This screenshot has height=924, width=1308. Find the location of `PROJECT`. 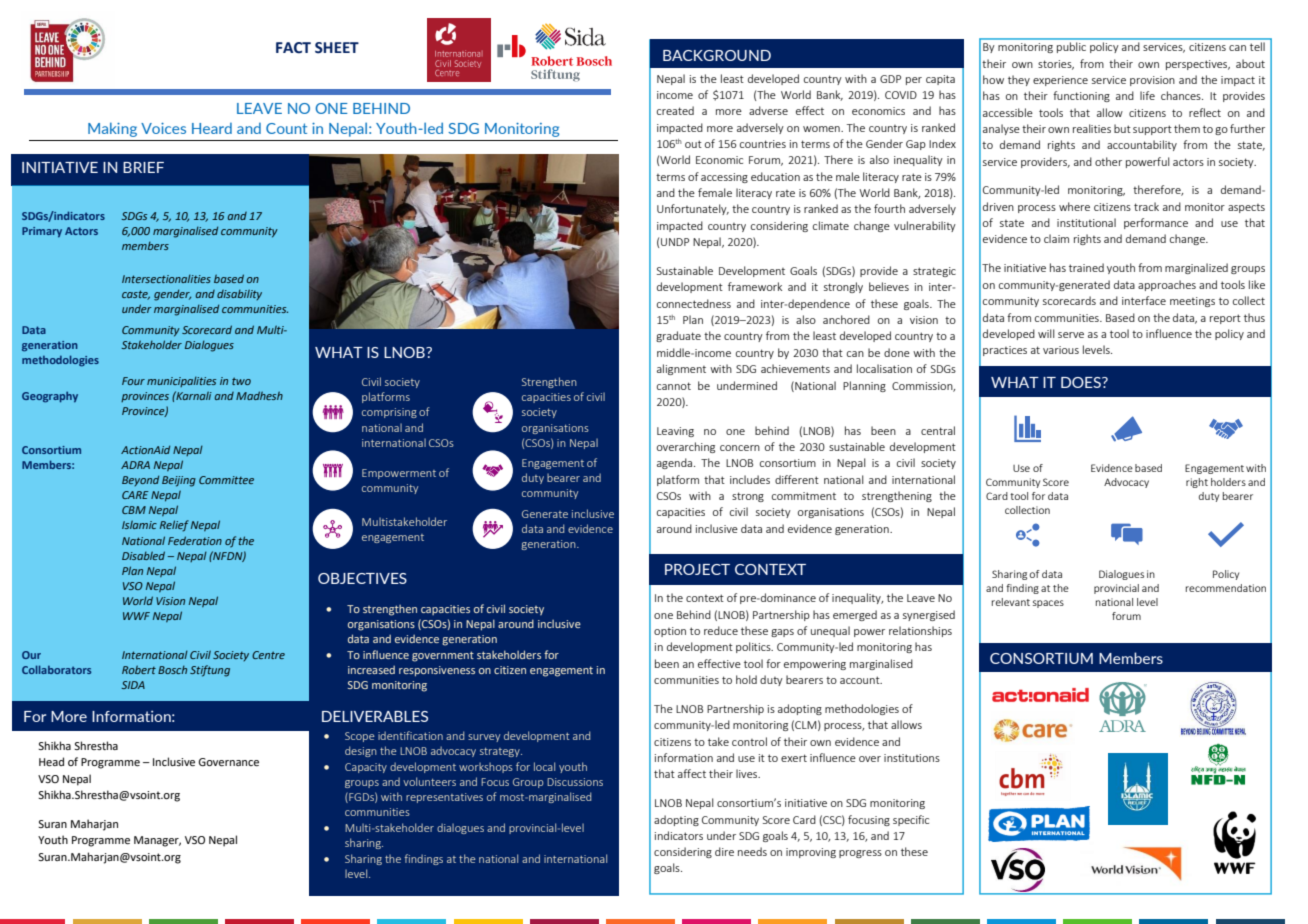

PROJECT is located at coordinates (697, 569).
